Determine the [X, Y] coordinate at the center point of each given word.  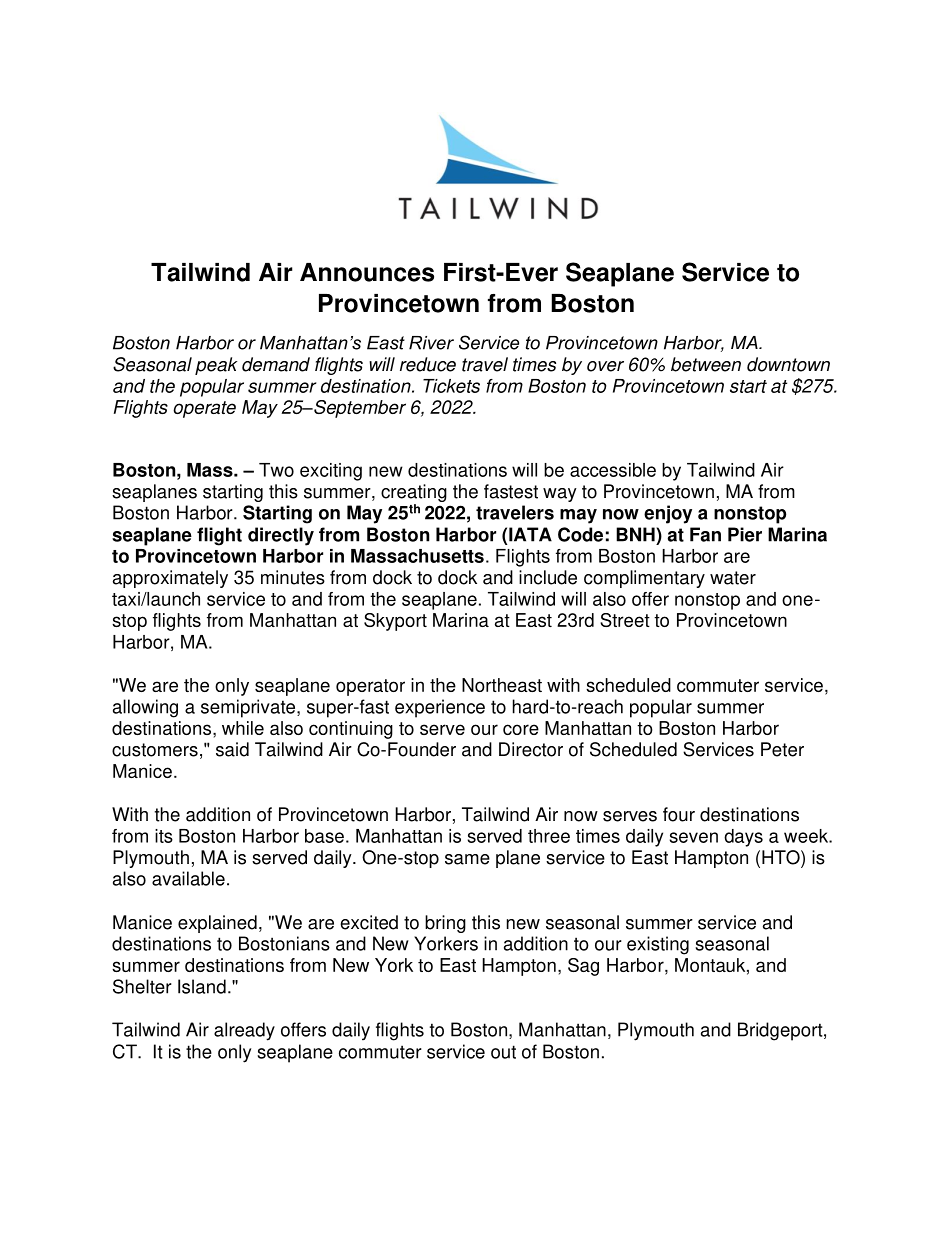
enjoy [668, 514]
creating [414, 493]
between [706, 364]
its [164, 836]
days [743, 838]
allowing [145, 708]
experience [440, 708]
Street [625, 620]
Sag [583, 967]
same [467, 859]
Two [276, 470]
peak [216, 366]
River [431, 343]
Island [202, 986]
